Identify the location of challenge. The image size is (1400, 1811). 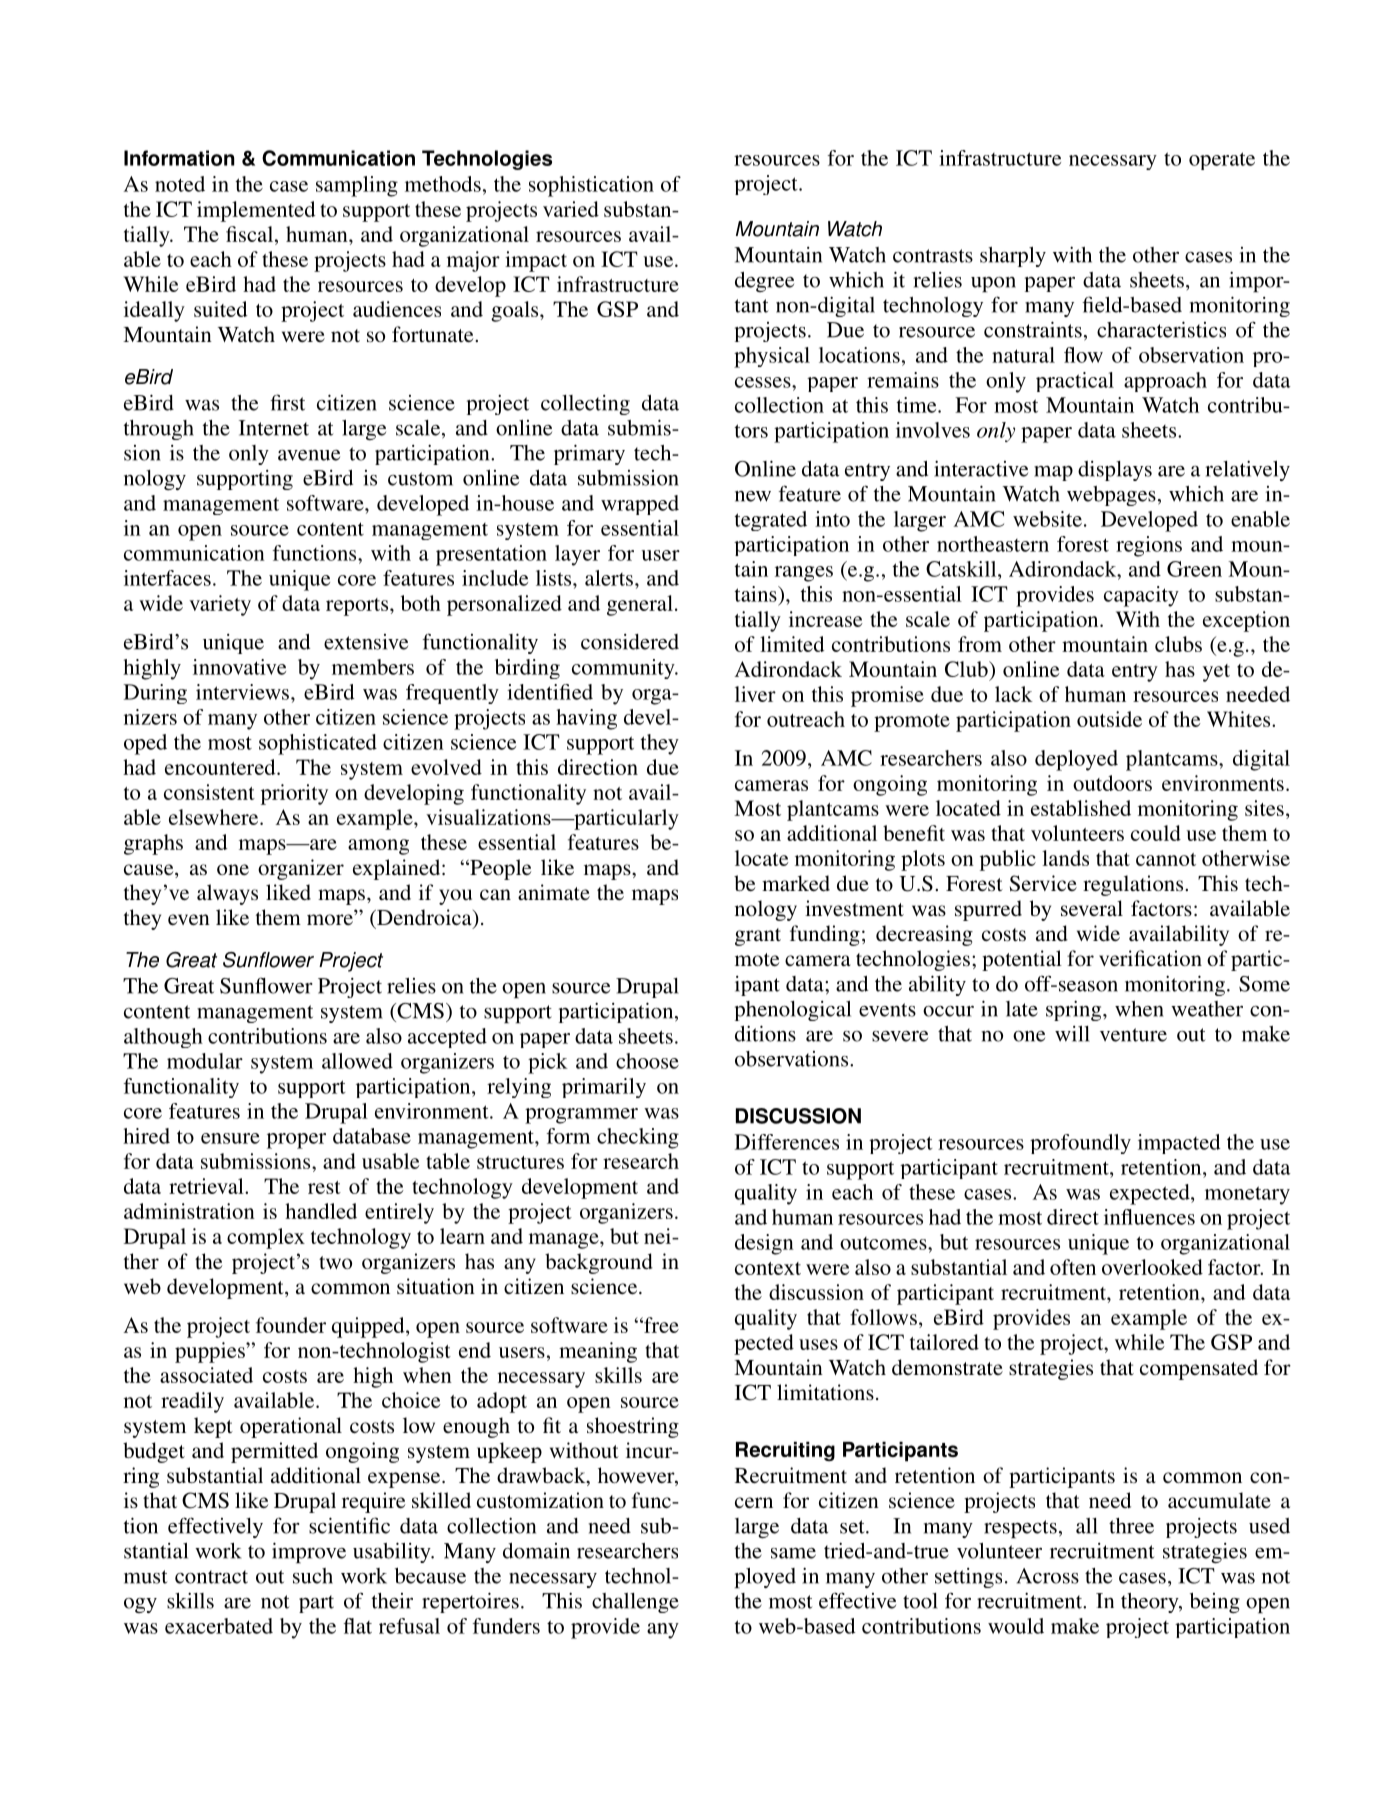
(635, 1603).
